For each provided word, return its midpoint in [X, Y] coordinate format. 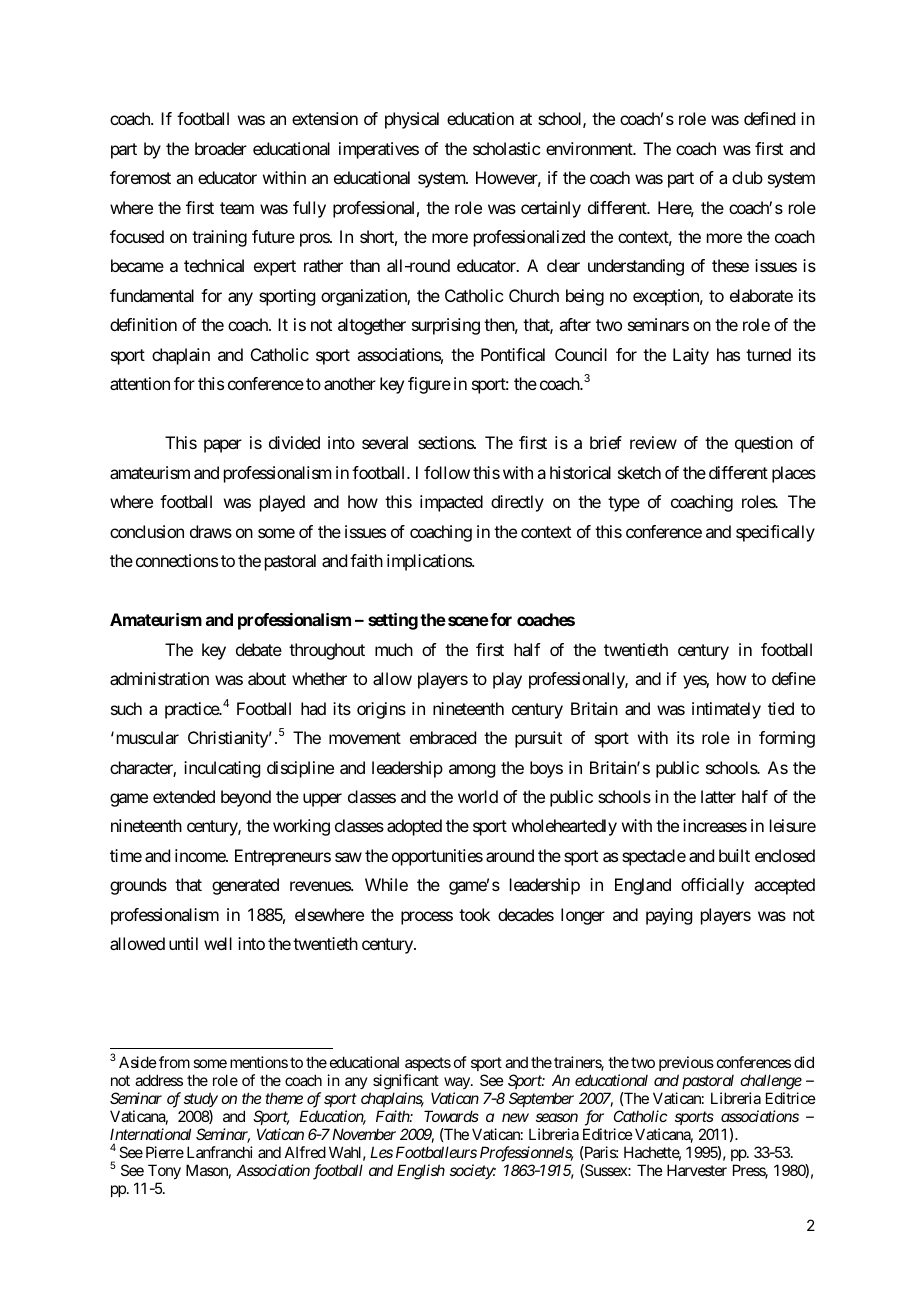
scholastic [506, 148]
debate [259, 649]
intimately [726, 710]
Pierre [165, 1152]
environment [590, 148]
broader [221, 148]
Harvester [697, 1170]
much [394, 649]
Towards [451, 1116]
